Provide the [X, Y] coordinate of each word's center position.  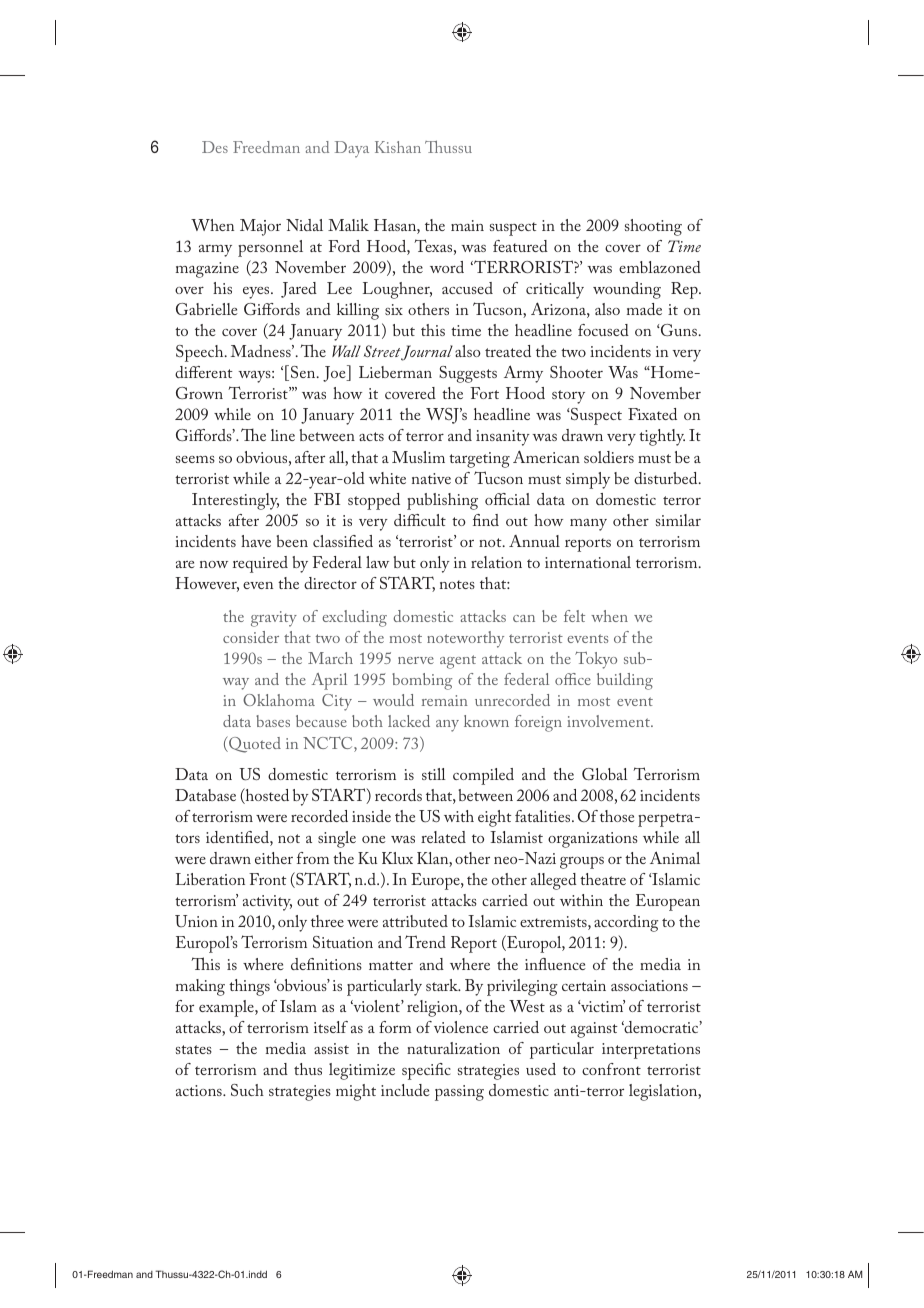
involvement [609, 721]
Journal [427, 353]
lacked [409, 721]
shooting [653, 227]
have [256, 541]
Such [247, 1090]
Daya [352, 149]
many [588, 525]
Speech [201, 353]
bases [273, 721]
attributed [415, 921]
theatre [603, 879]
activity [267, 903]
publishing [442, 501]
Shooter [576, 372]
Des [215, 147]
